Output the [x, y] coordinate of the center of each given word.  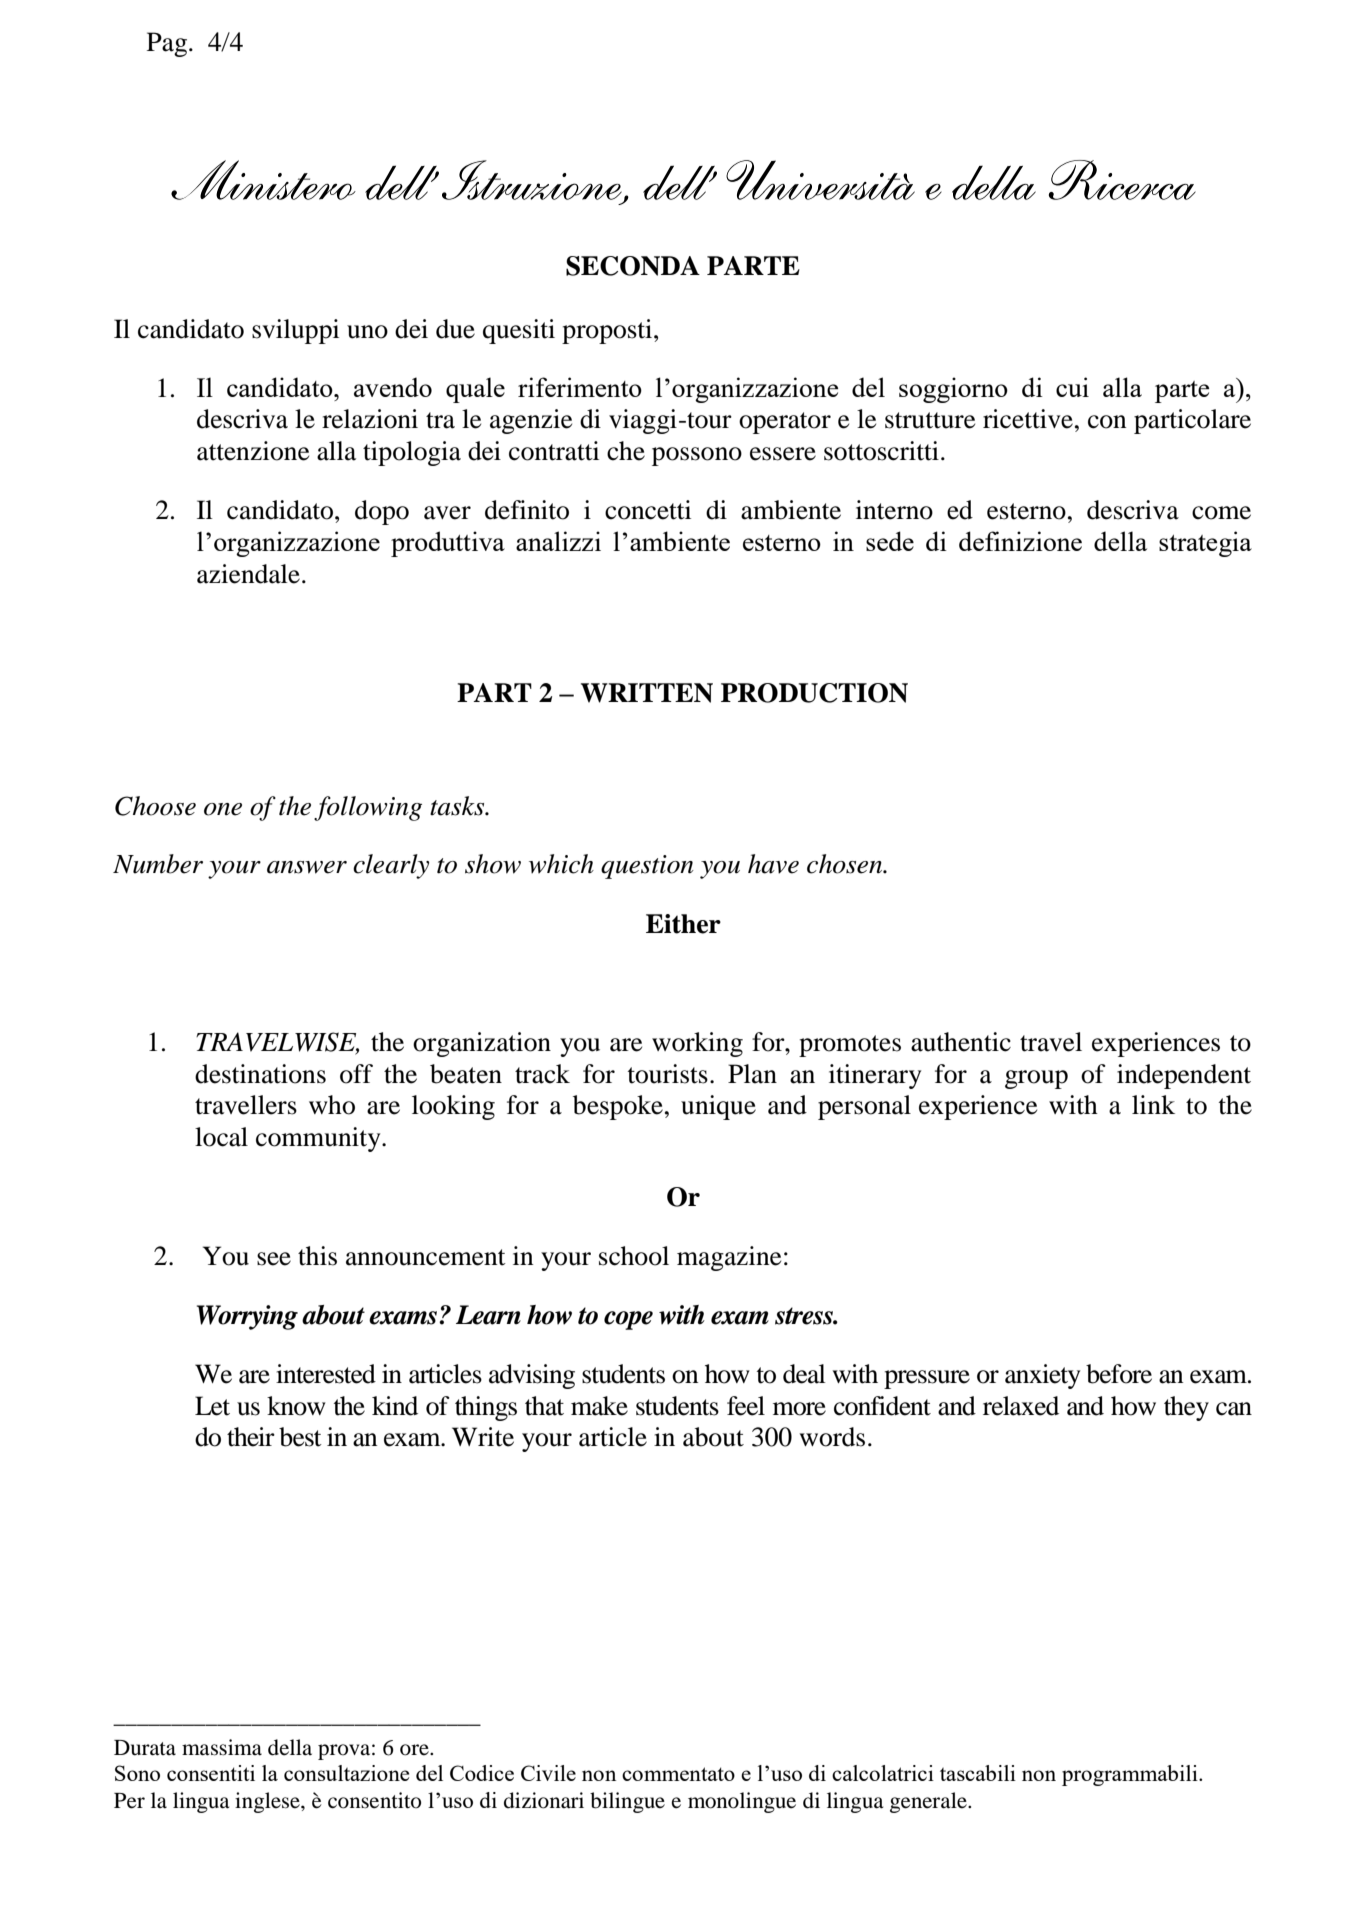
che [626, 451]
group [1036, 1079]
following [368, 808]
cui [1072, 387]
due [455, 329]
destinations [260, 1074]
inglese [268, 1802]
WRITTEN [647, 693]
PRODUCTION [814, 693]
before [1119, 1374]
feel [746, 1406]
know [296, 1406]
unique [718, 1107]
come [1221, 513]
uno [367, 332]
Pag [167, 44]
